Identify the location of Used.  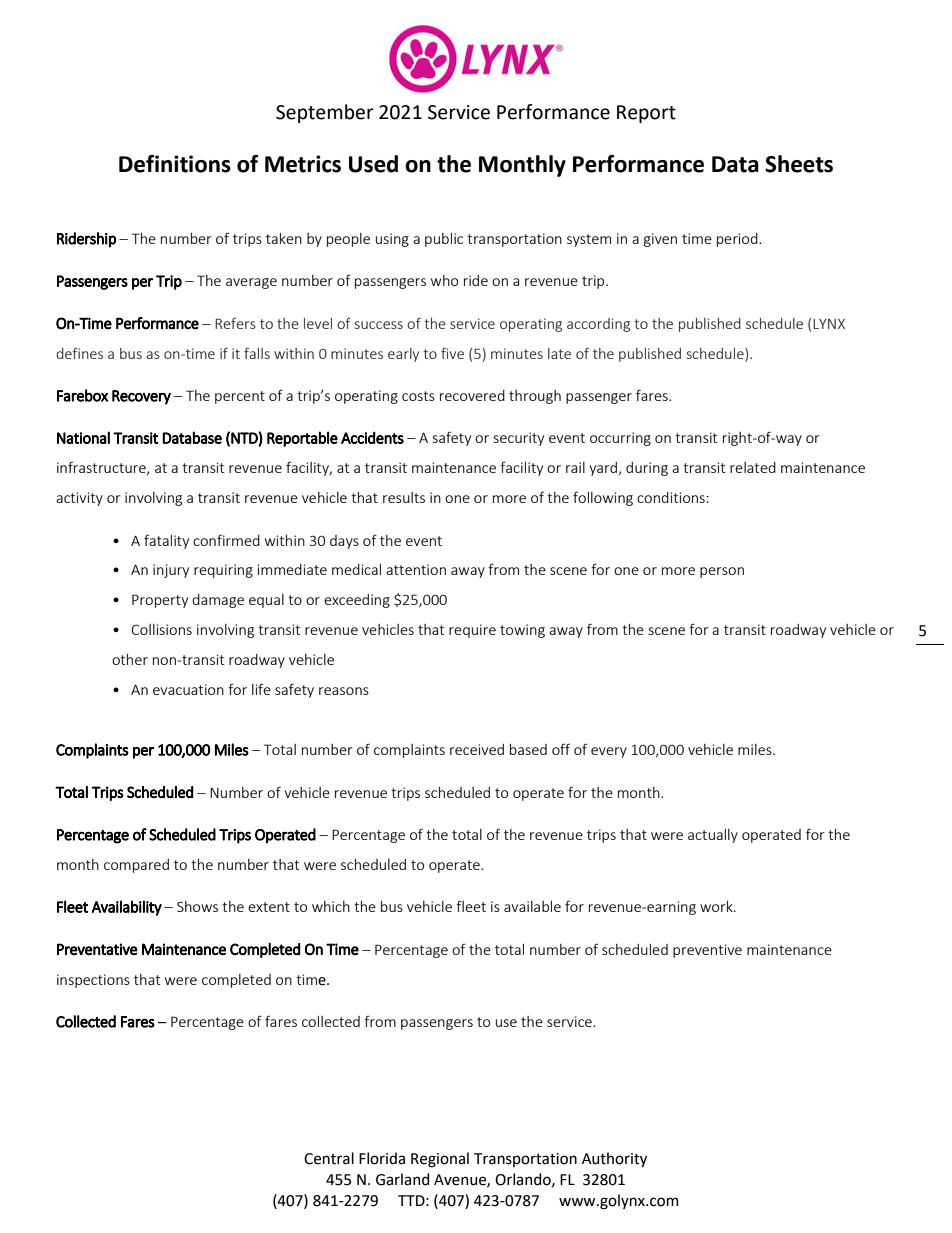
(373, 164).
